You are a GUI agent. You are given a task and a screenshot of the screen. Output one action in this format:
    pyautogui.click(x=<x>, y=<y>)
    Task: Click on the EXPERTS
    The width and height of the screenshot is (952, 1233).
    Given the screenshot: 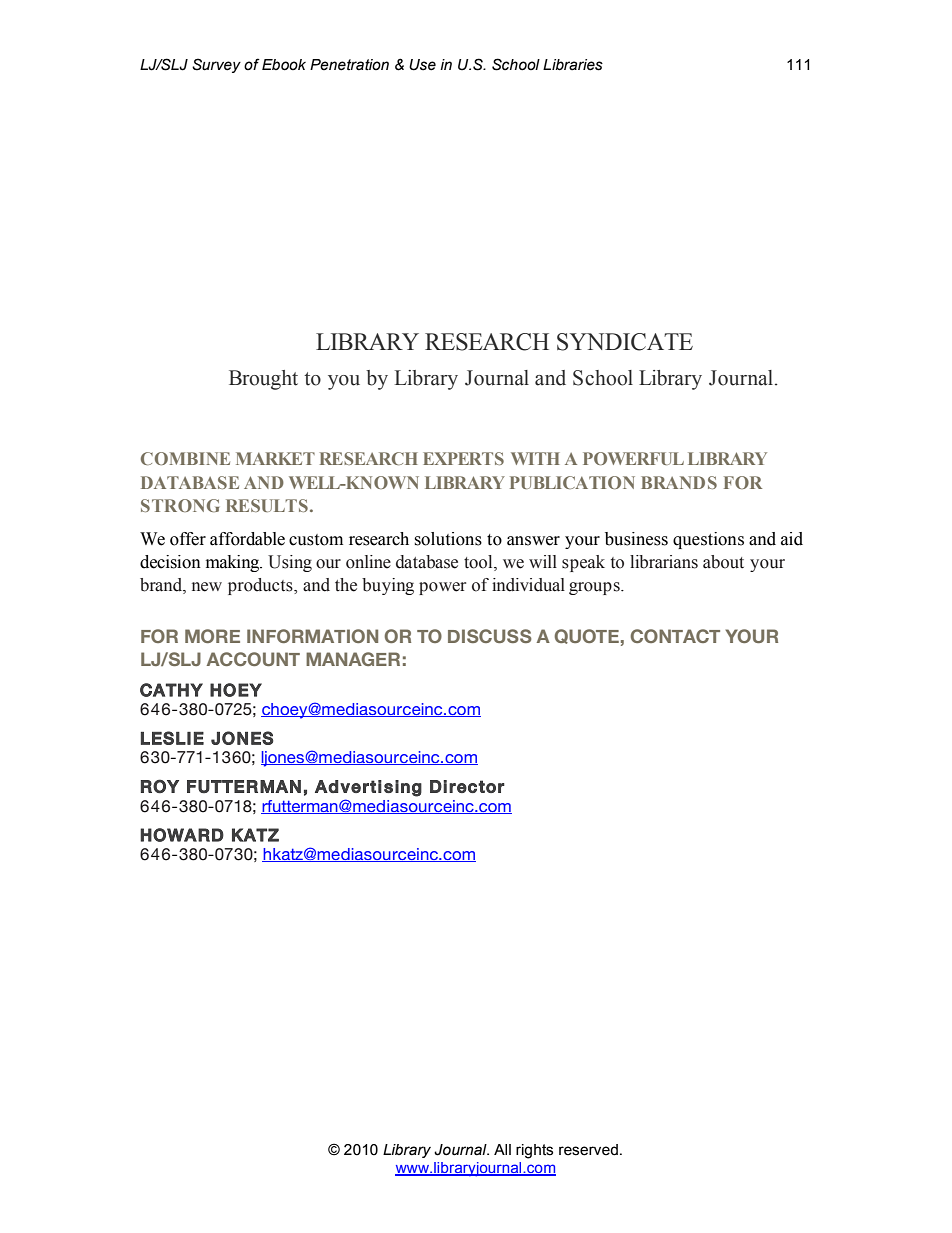 What is the action you would take?
    pyautogui.click(x=463, y=458)
